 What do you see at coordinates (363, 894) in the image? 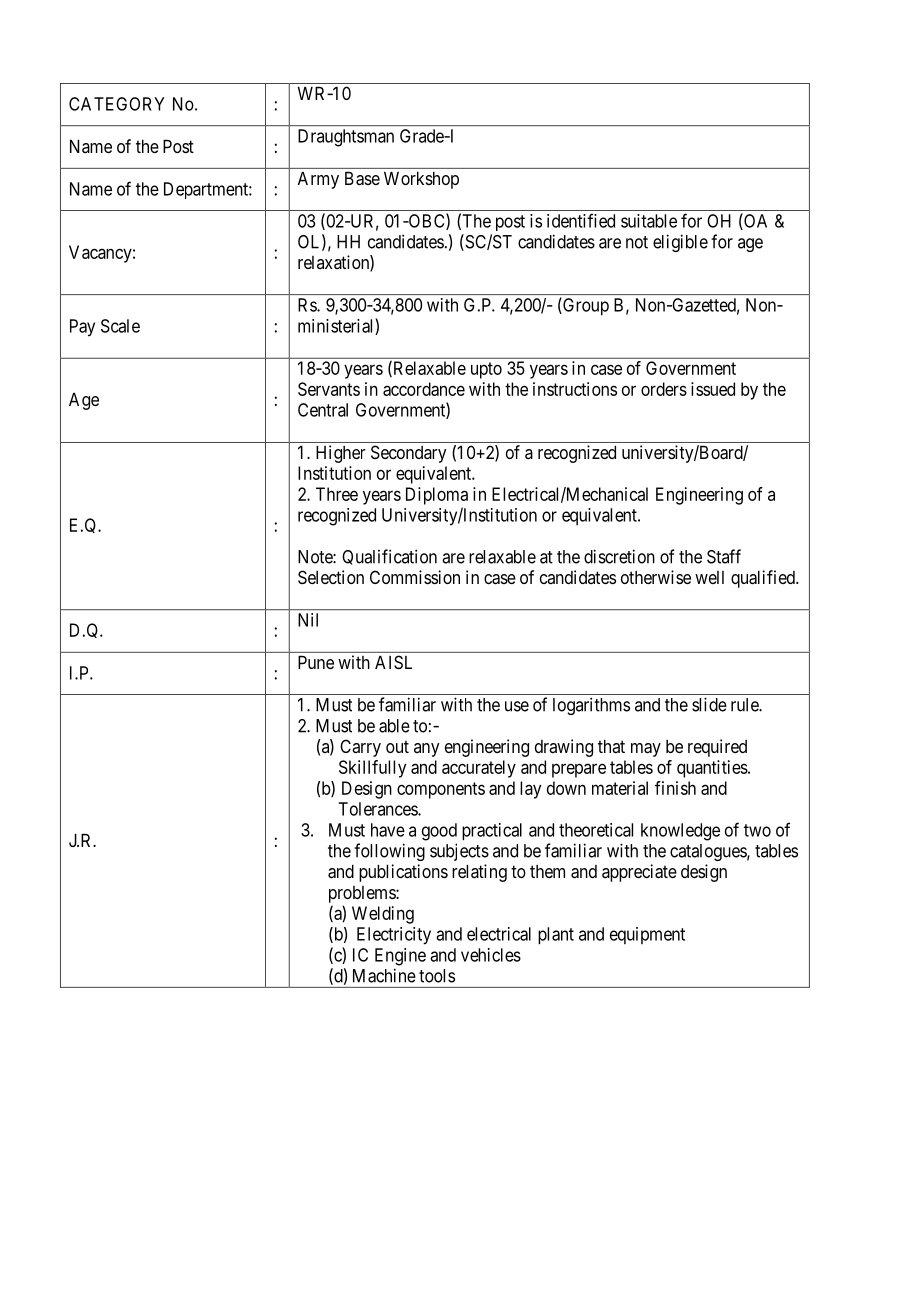
I see `problems` at bounding box center [363, 894].
